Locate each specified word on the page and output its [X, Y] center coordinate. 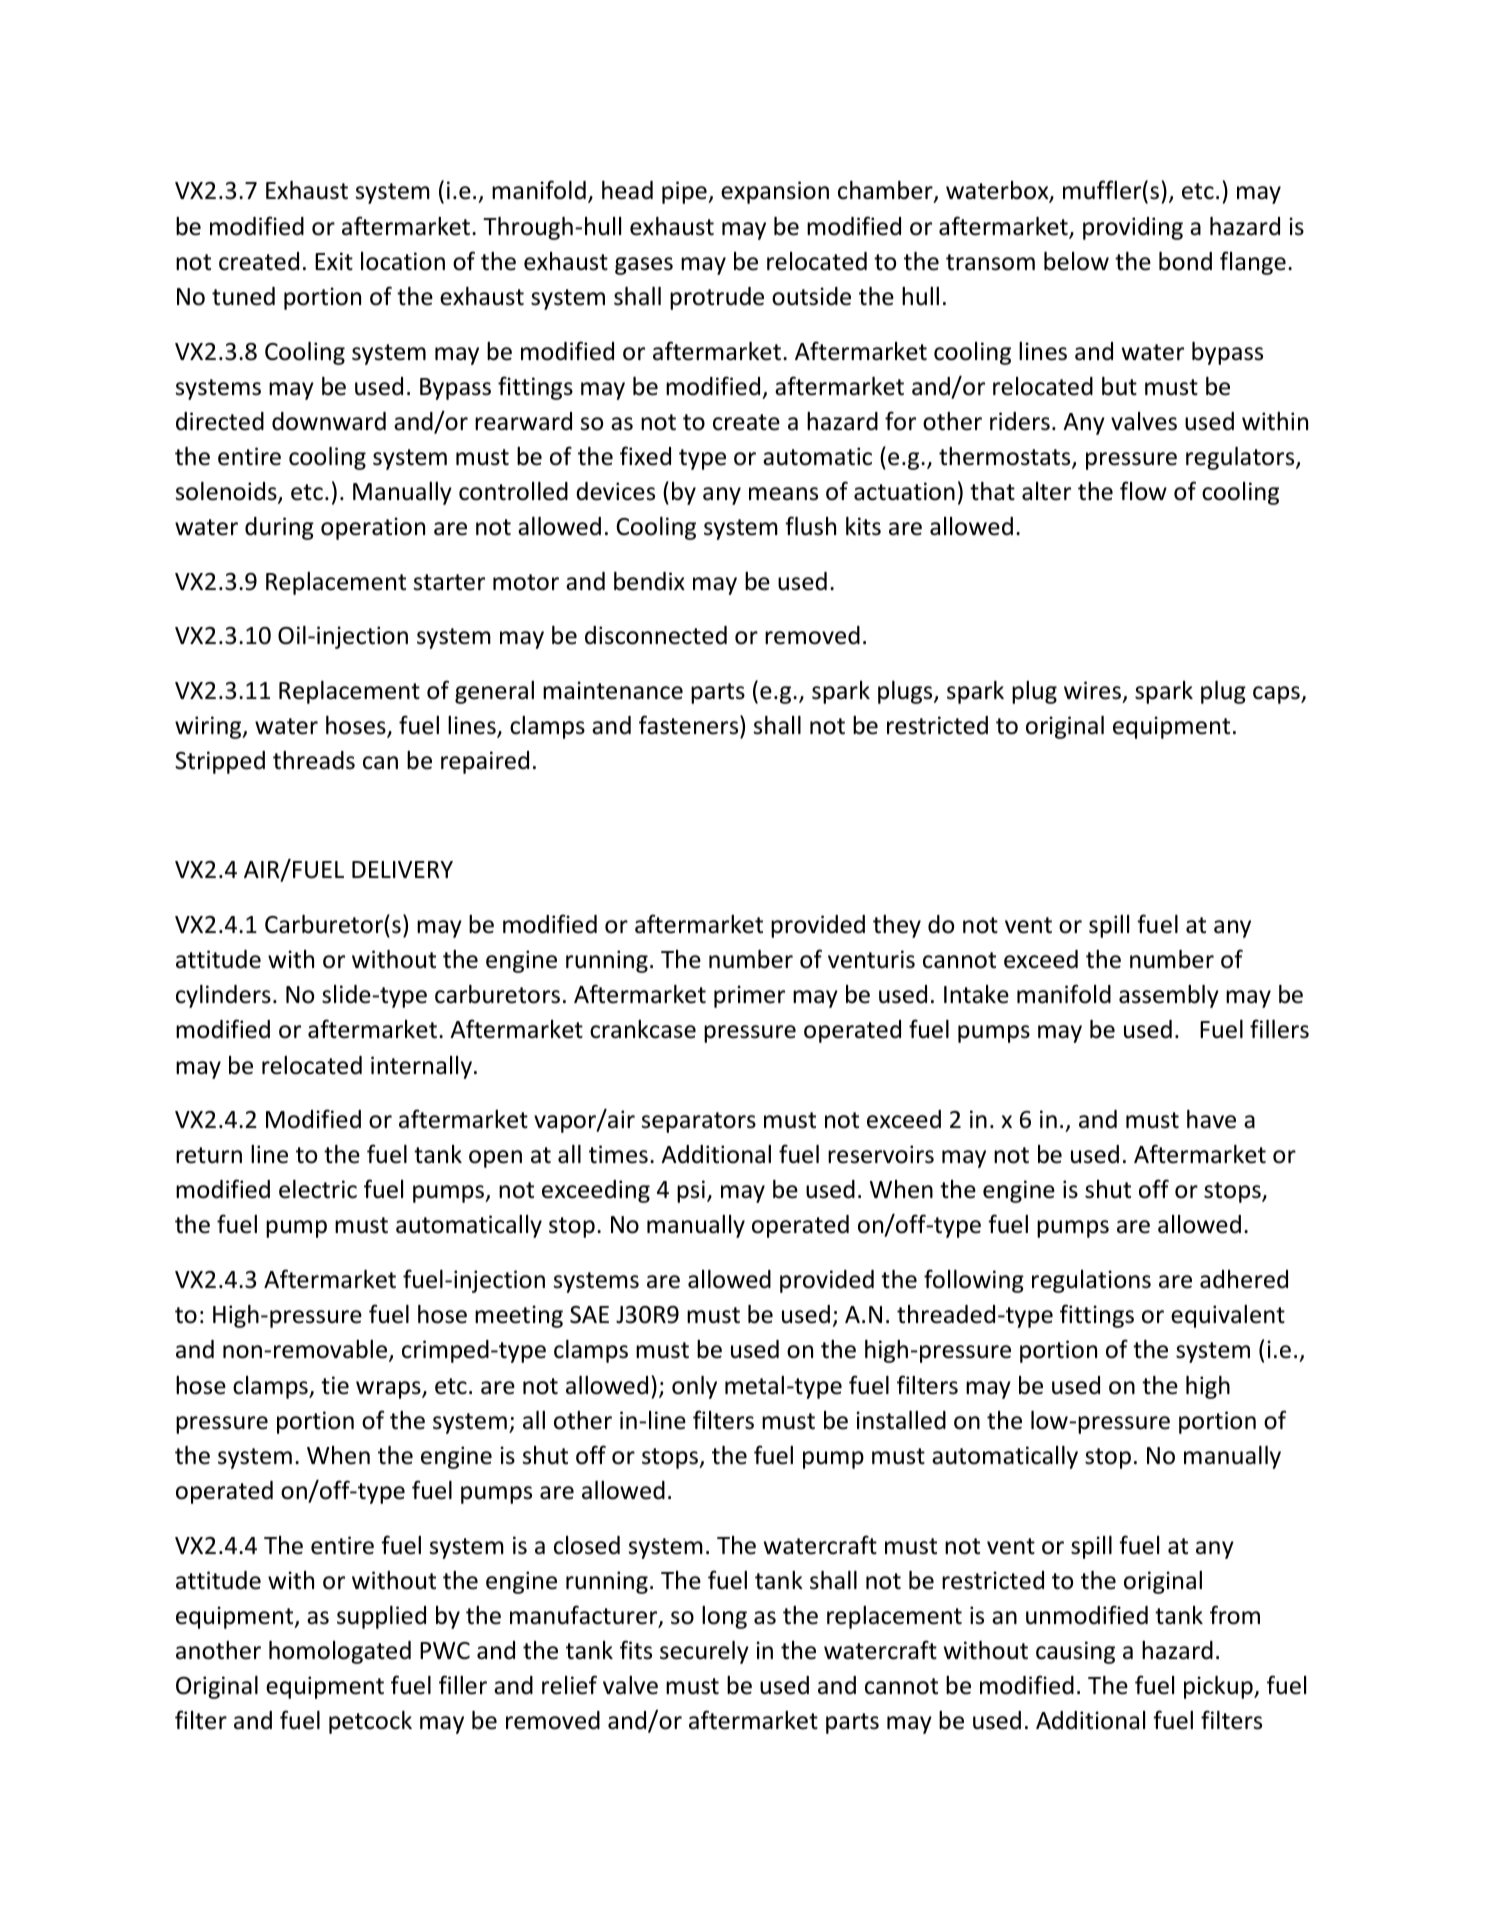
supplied [381, 1617]
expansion [775, 192]
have [1211, 1119]
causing [1075, 1652]
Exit [334, 261]
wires [1092, 690]
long [724, 1617]
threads [314, 760]
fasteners [690, 725]
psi [691, 1191]
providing [1133, 228]
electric [318, 1189]
